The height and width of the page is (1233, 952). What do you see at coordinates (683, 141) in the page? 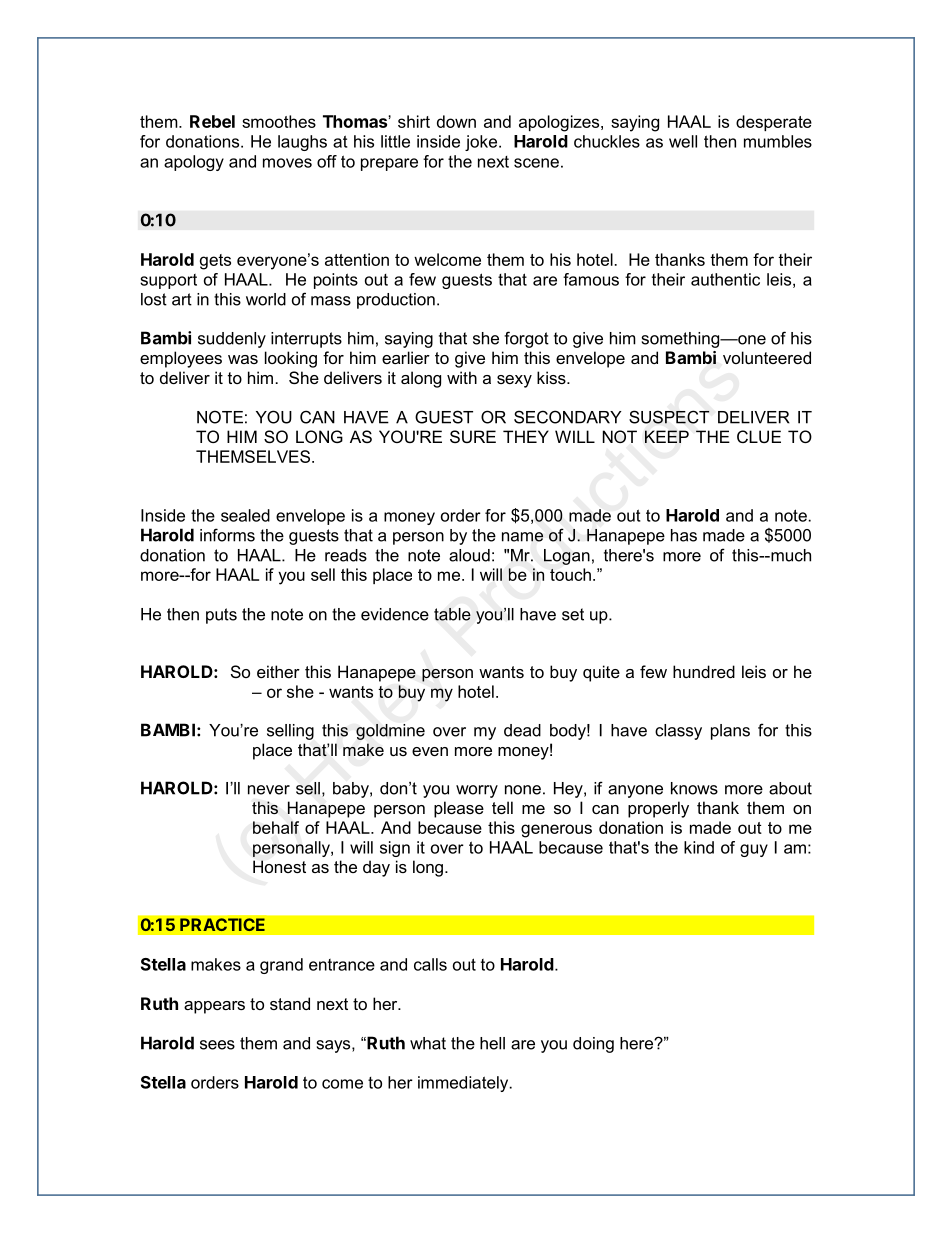
I see `well` at bounding box center [683, 141].
